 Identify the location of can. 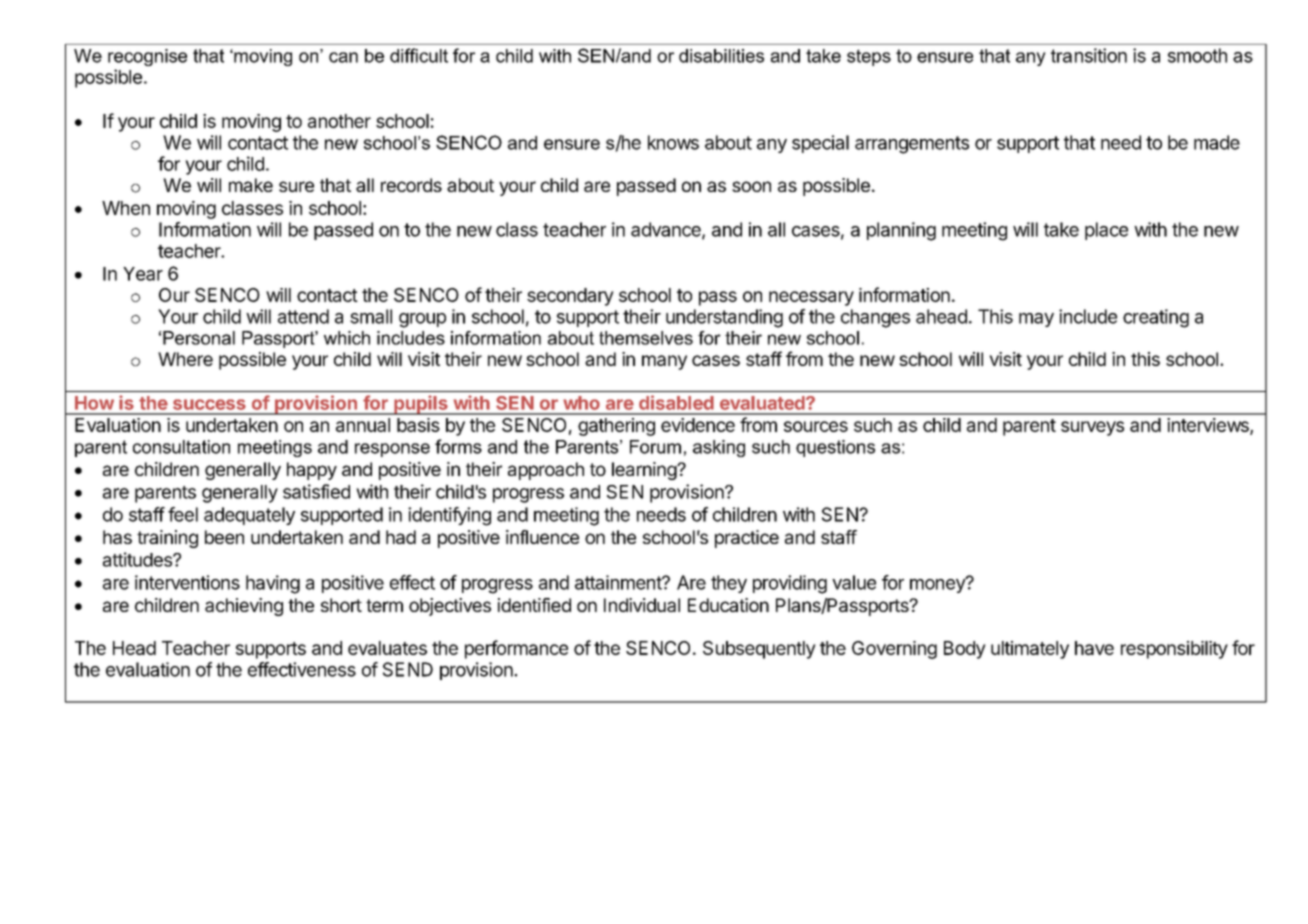
(343, 57).
